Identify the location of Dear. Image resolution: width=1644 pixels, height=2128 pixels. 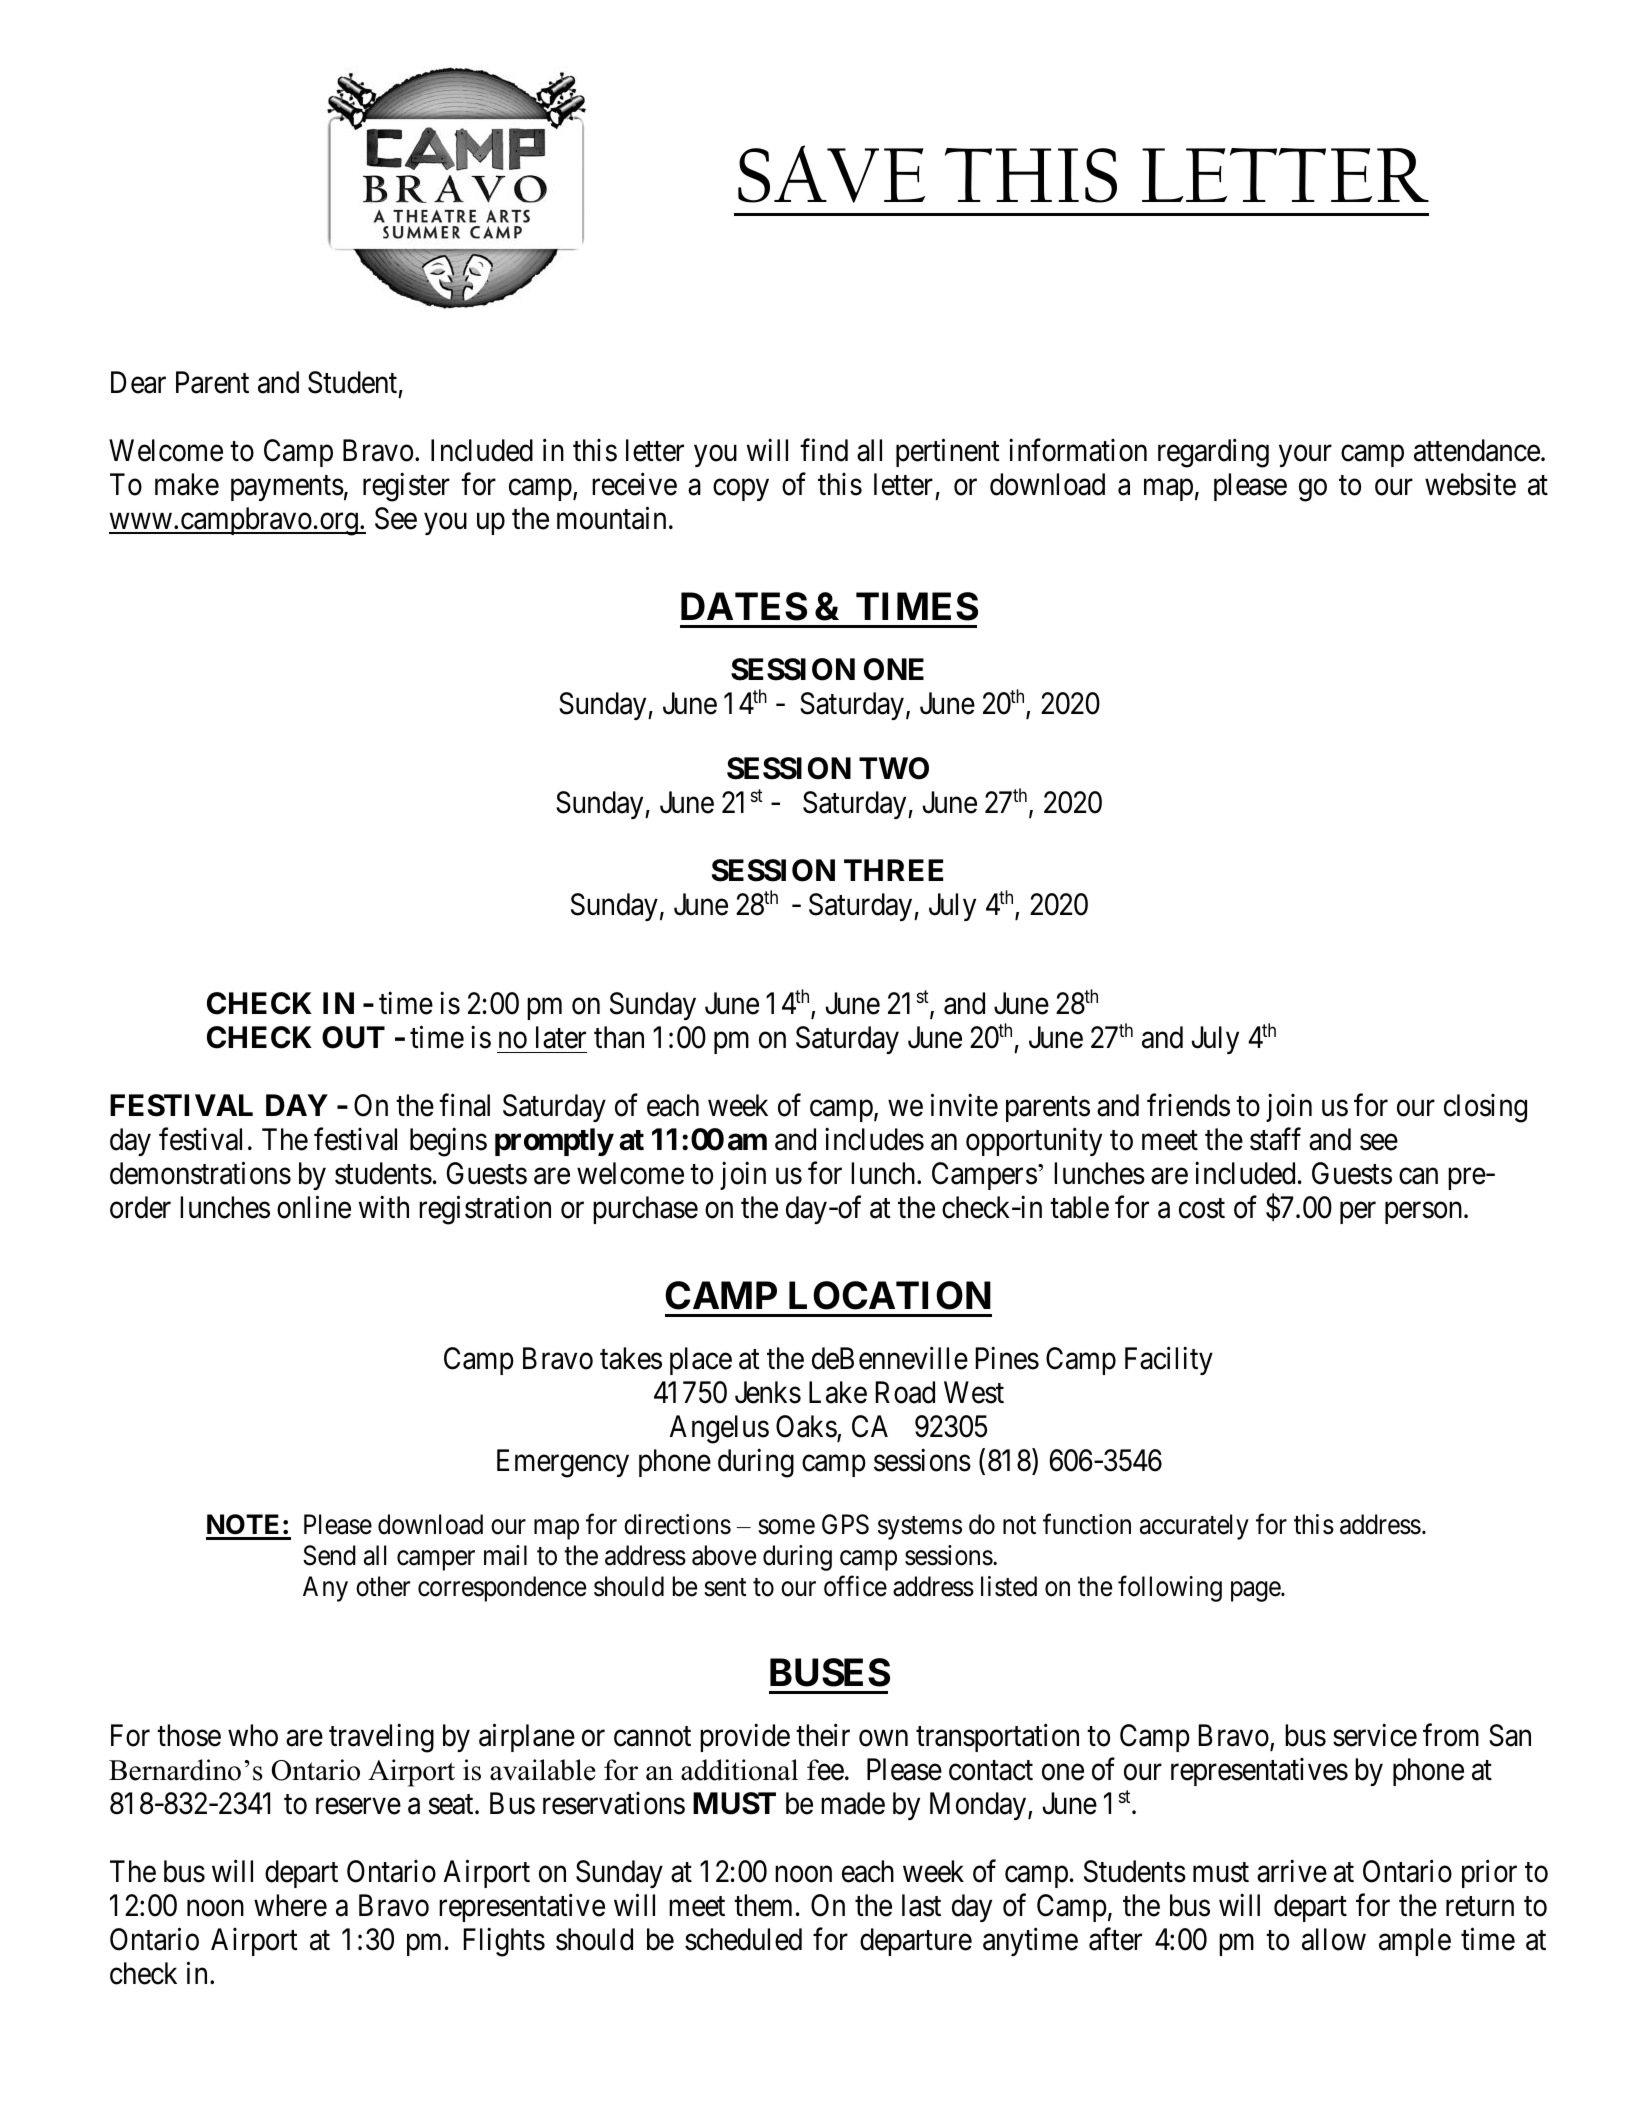
(138, 382).
